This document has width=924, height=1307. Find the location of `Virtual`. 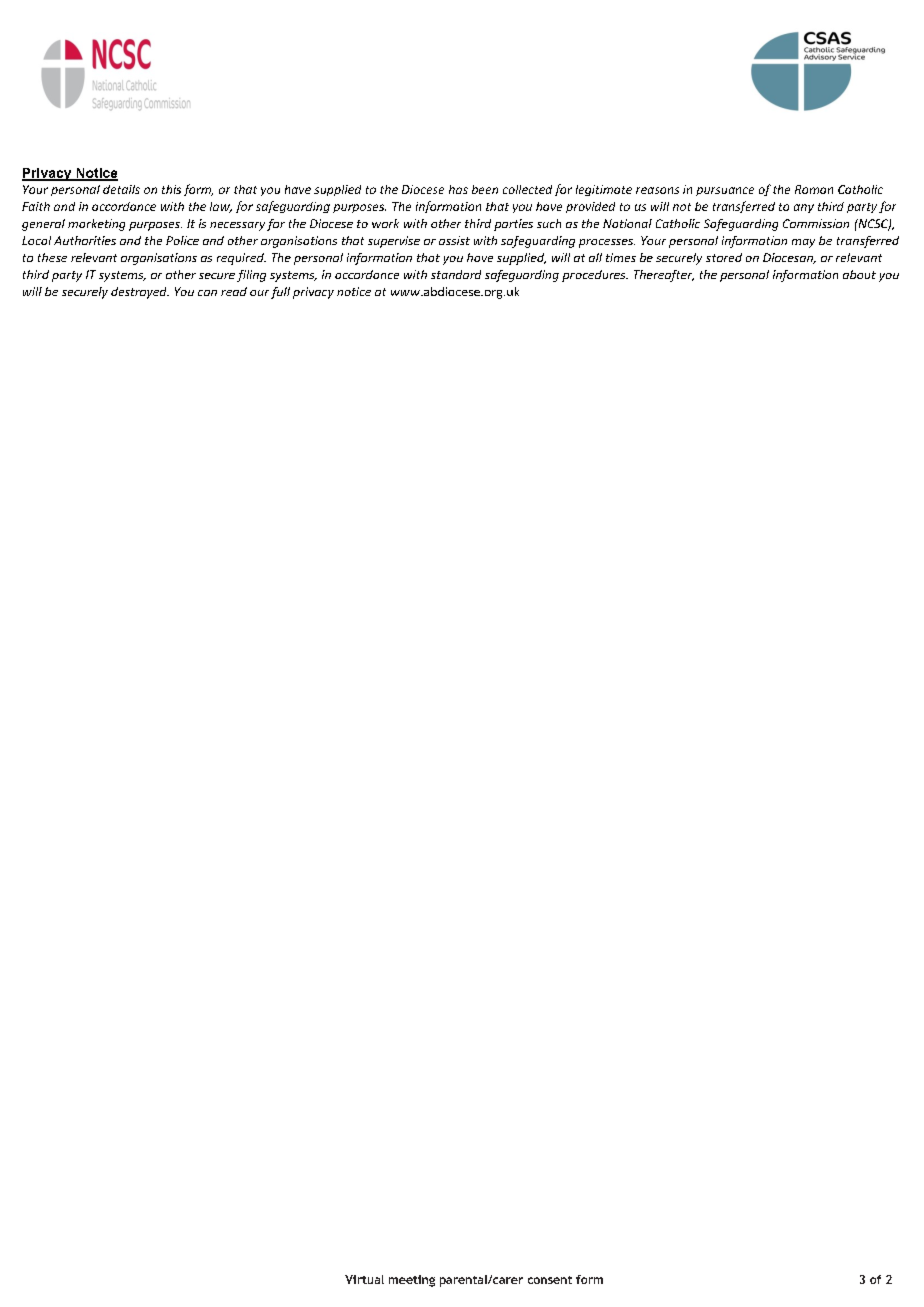

Virtual is located at coordinates (364, 1279).
